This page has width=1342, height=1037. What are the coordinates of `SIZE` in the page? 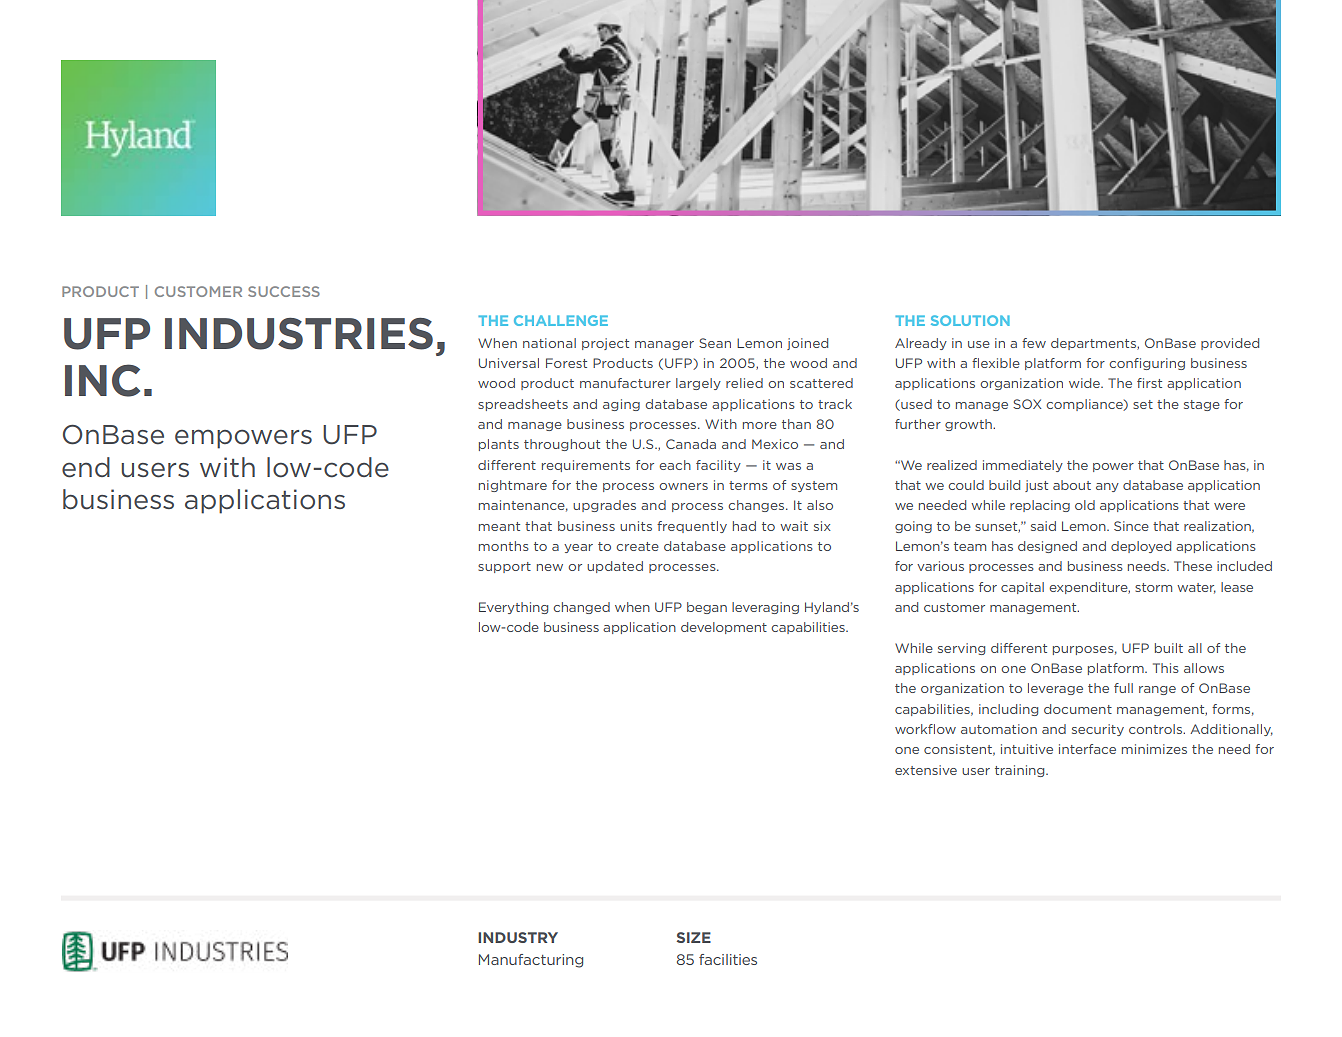 It's located at (694, 937).
